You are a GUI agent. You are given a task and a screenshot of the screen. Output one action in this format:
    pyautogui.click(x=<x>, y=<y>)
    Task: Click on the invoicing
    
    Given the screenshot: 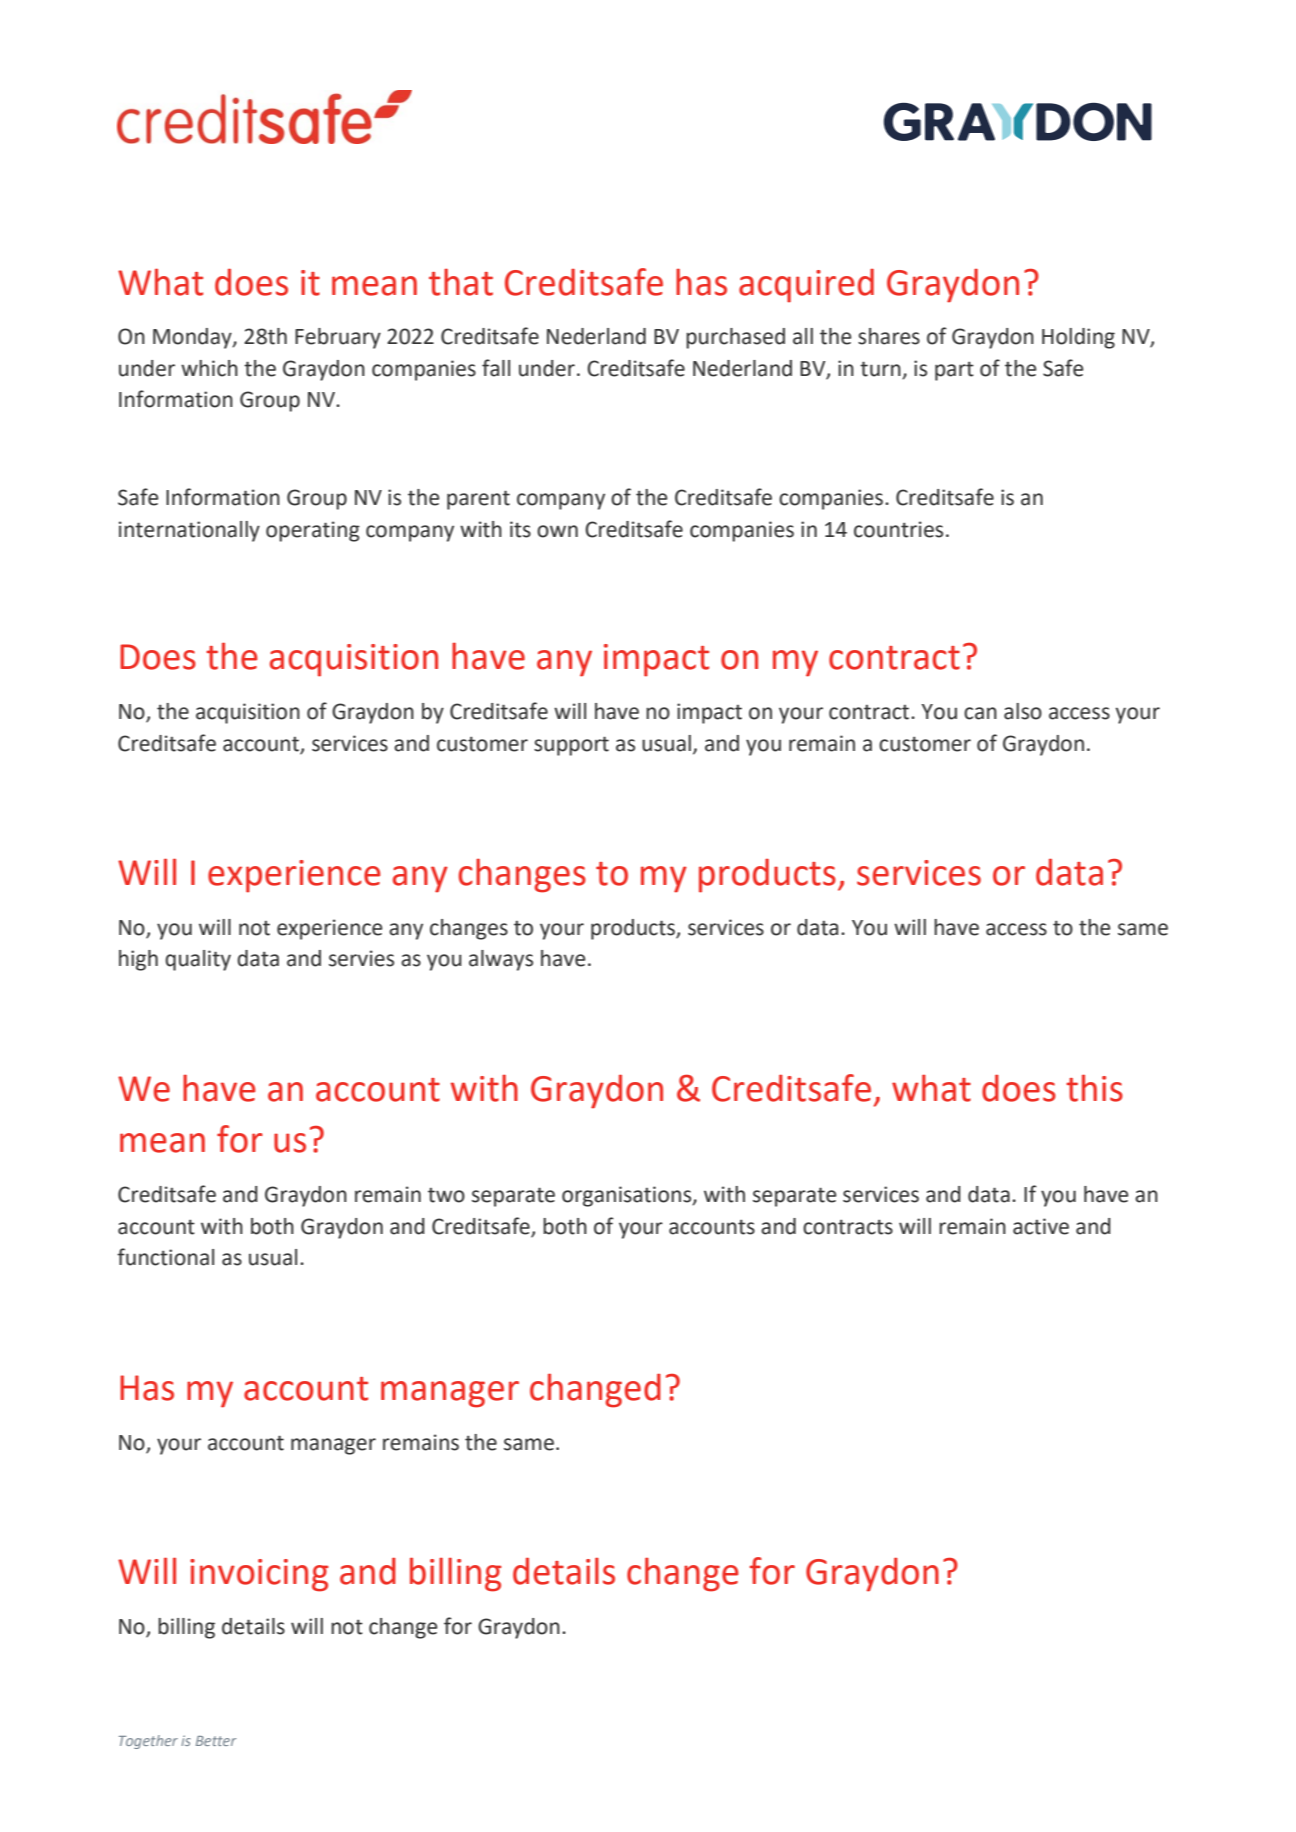 What is the action you would take?
    pyautogui.click(x=259, y=1575)
